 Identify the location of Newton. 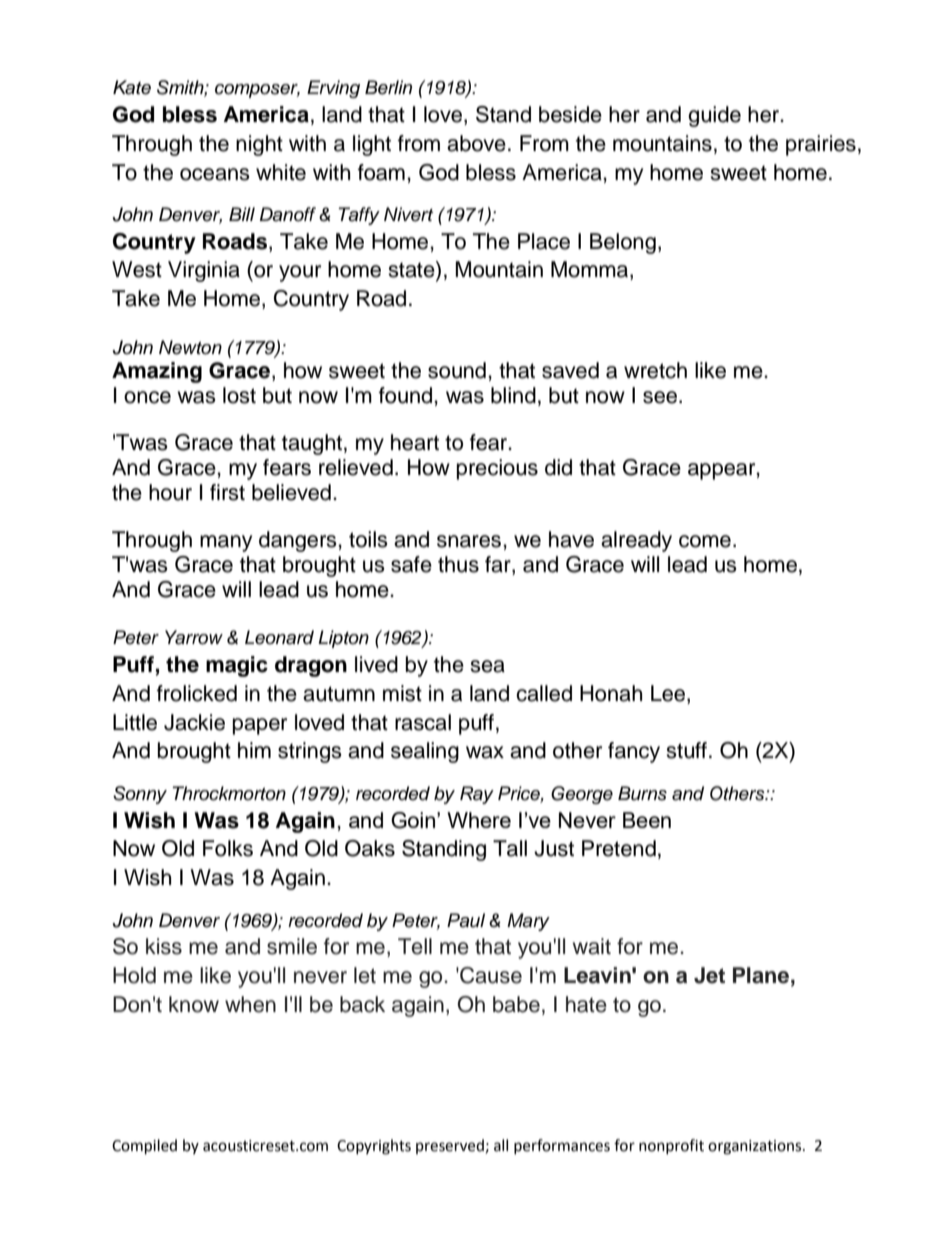
(190, 347).
